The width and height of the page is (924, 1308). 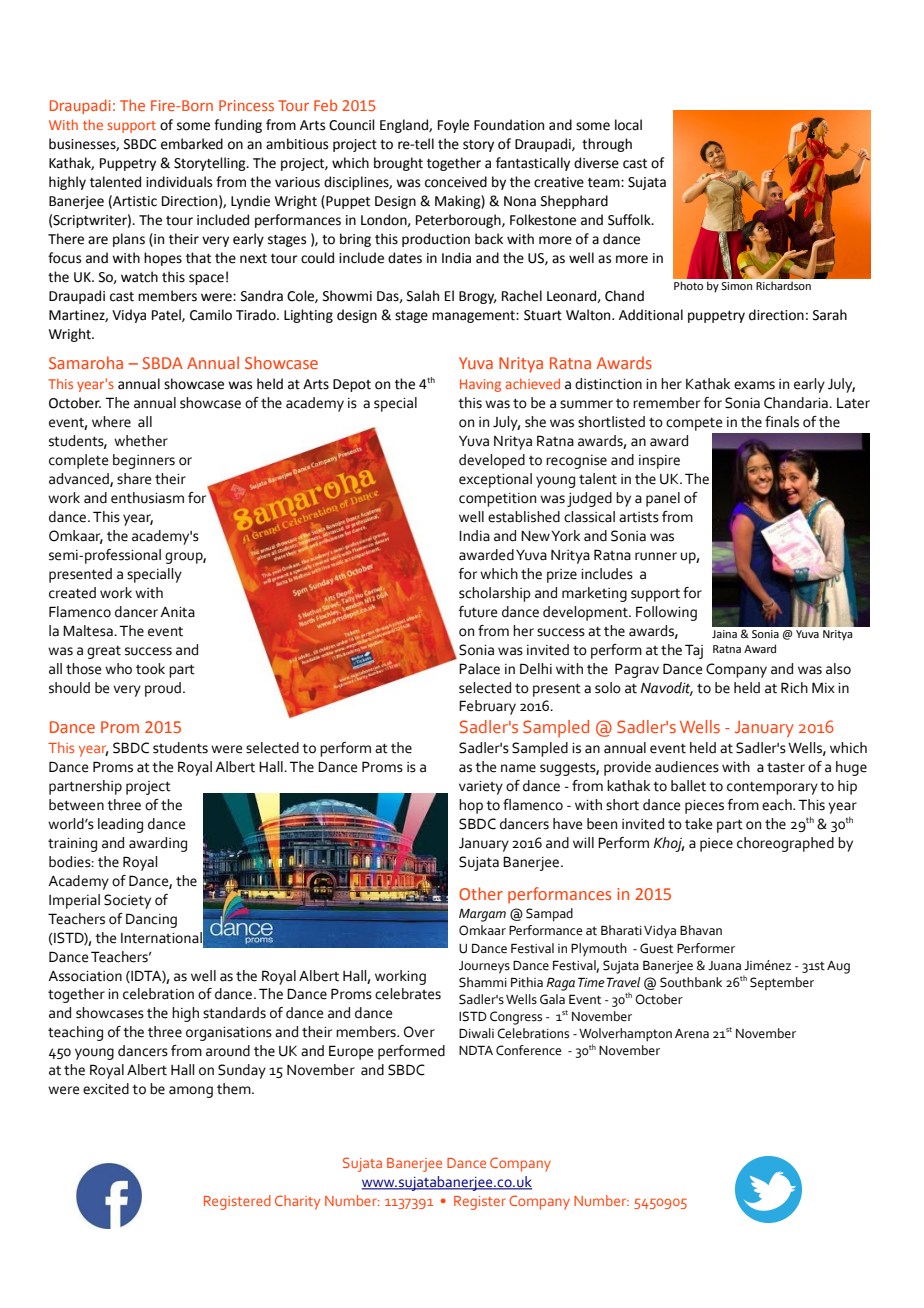 What do you see at coordinates (192, 144) in the page?
I see `embarked` at bounding box center [192, 144].
